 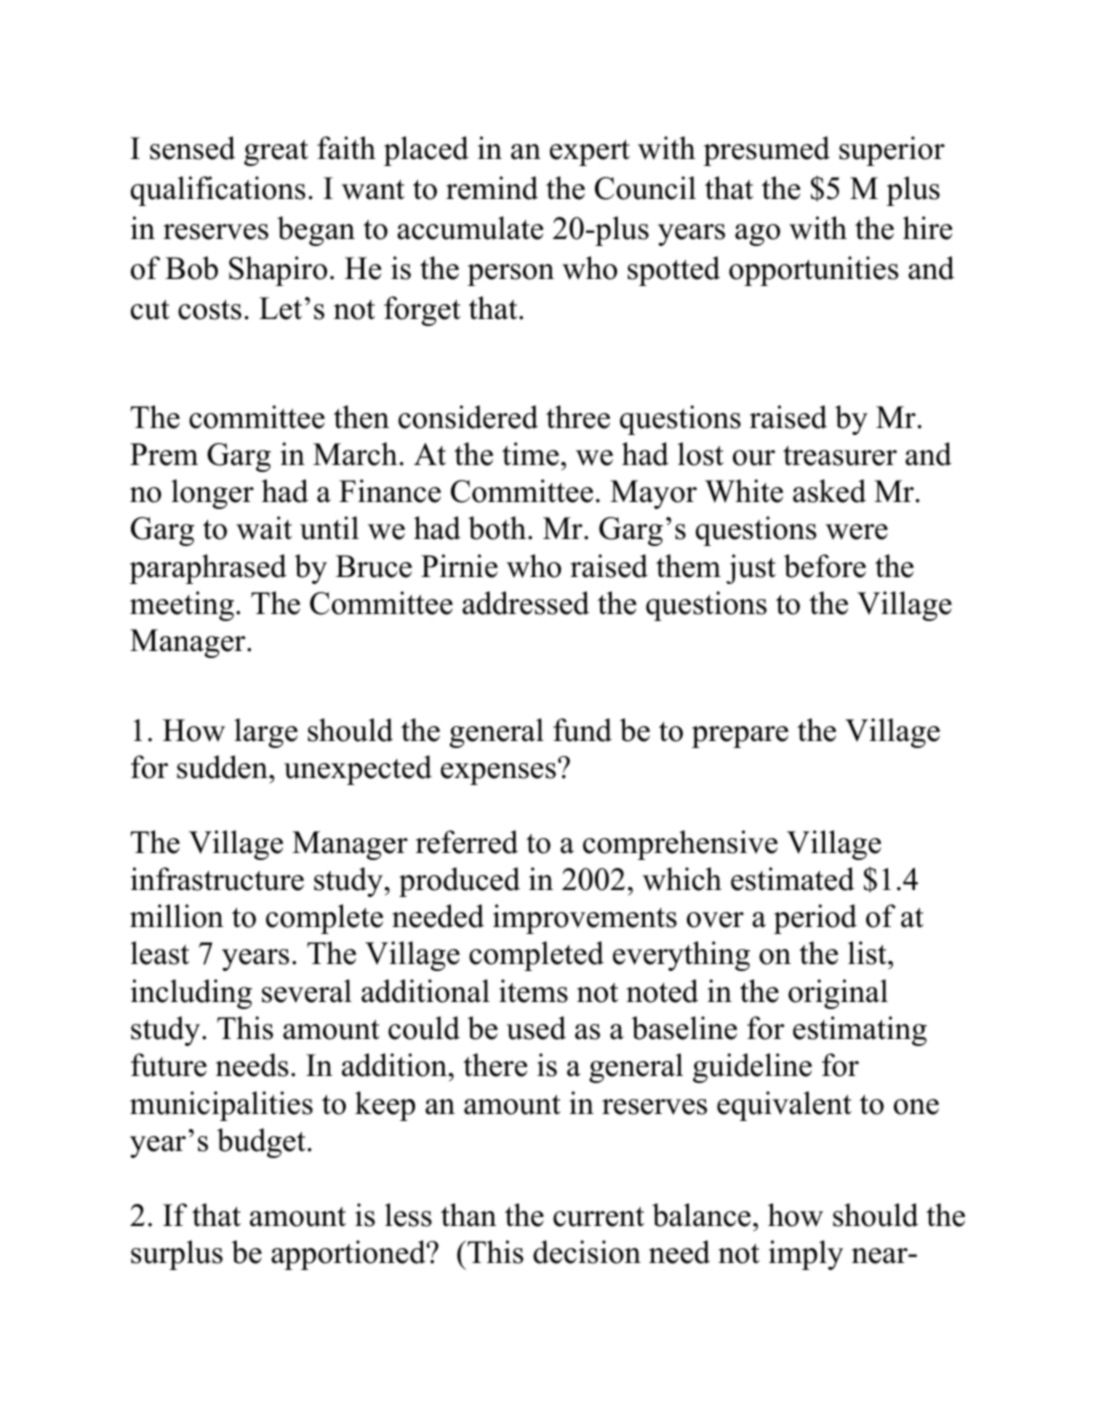 I want to click on qualifications, so click(x=218, y=191).
